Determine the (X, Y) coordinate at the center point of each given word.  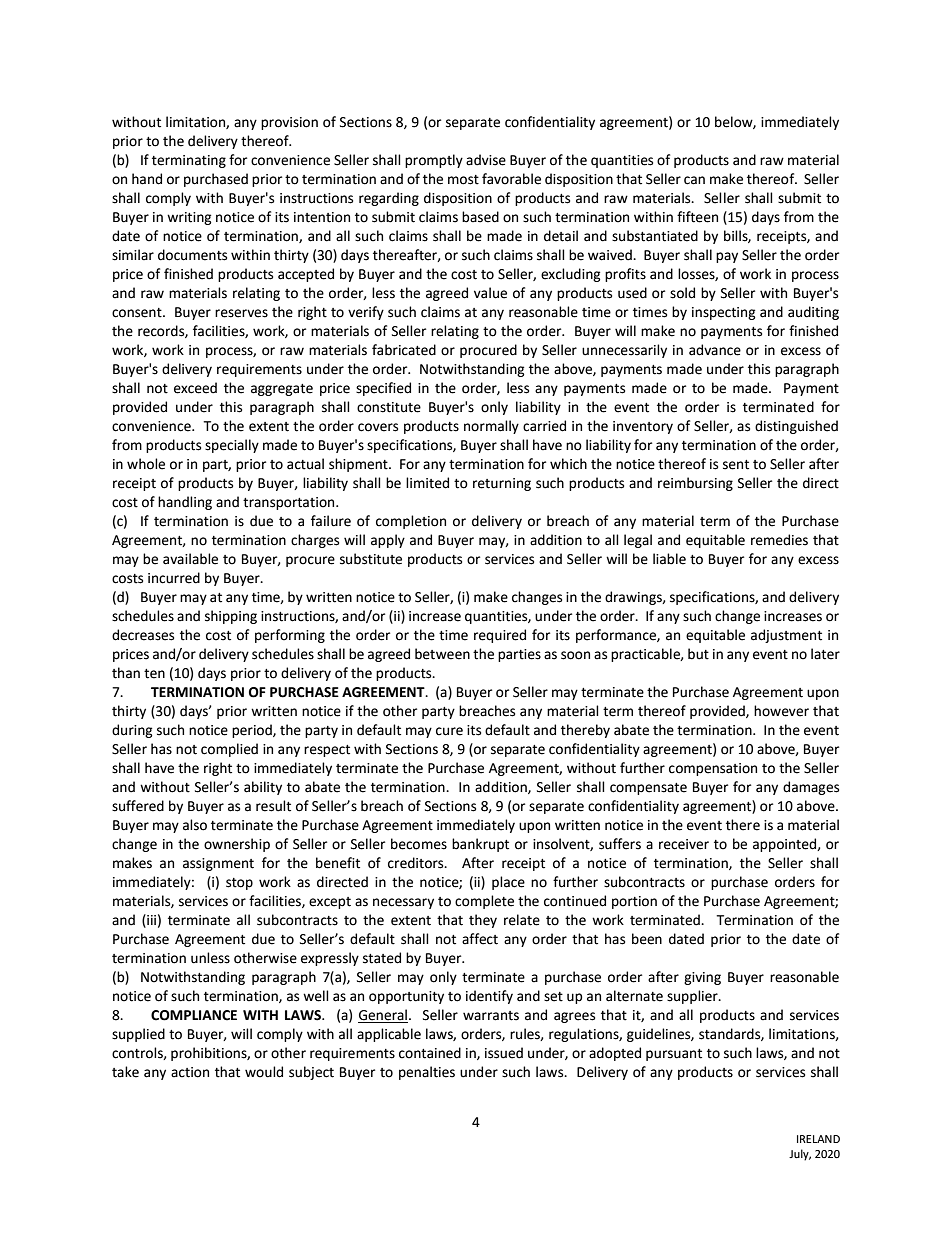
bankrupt (480, 845)
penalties (427, 1073)
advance (715, 350)
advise (486, 160)
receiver (684, 844)
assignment (218, 864)
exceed (195, 388)
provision (289, 123)
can (694, 180)
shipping (231, 617)
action (190, 1072)
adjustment (786, 636)
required (500, 636)
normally (491, 427)
